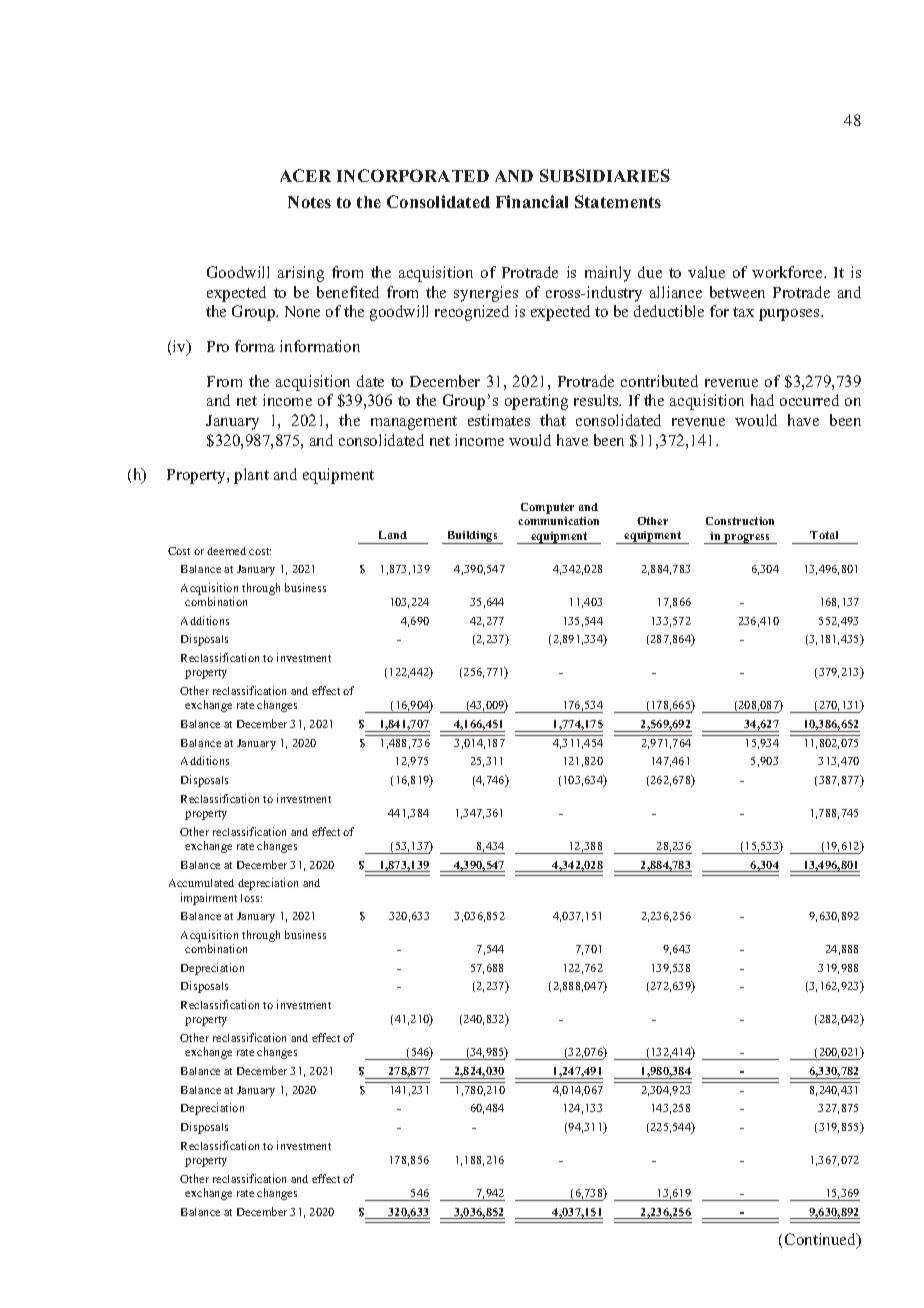 This page has height=1308, width=924. Describe the element at coordinates (822, 1240) in the page. I see `Continued` at that location.
